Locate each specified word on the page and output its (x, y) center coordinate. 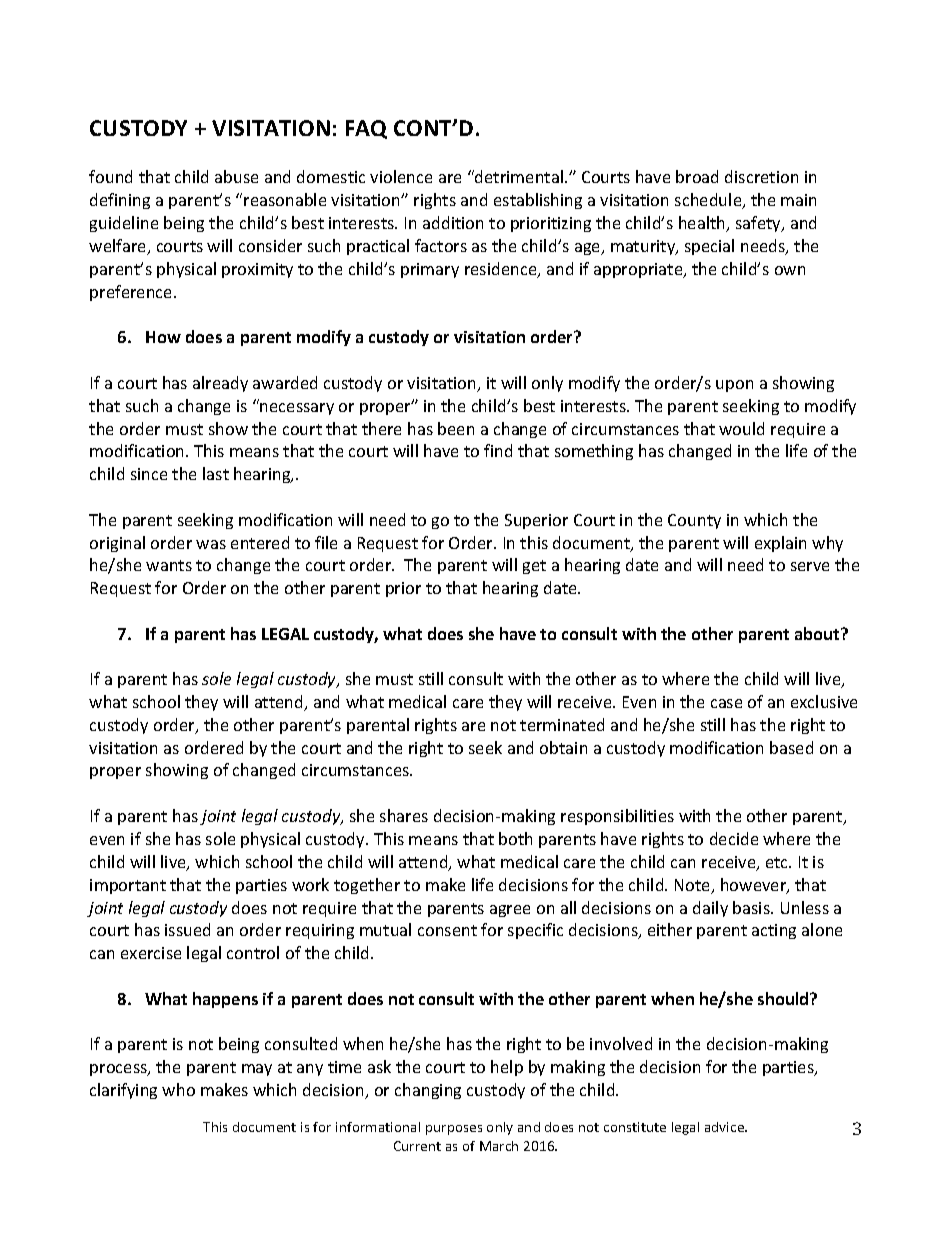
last (216, 473)
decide (734, 838)
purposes (454, 1130)
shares (404, 815)
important (128, 886)
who (178, 1089)
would (741, 428)
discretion (761, 176)
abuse (236, 176)
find (498, 450)
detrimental (519, 176)
